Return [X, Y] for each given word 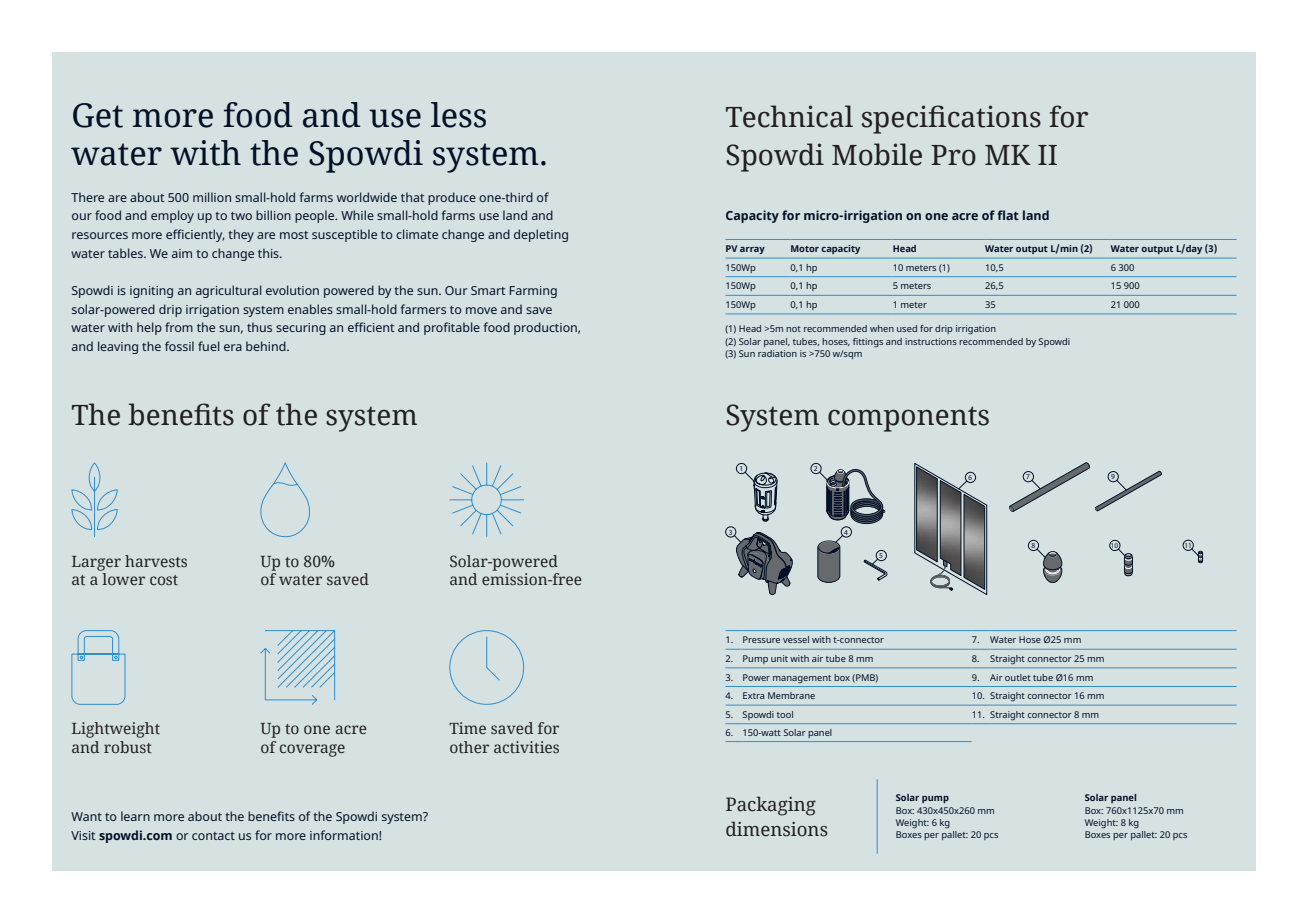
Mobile [877, 154]
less [458, 115]
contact [213, 836]
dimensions [777, 829]
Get [98, 115]
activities [526, 747]
